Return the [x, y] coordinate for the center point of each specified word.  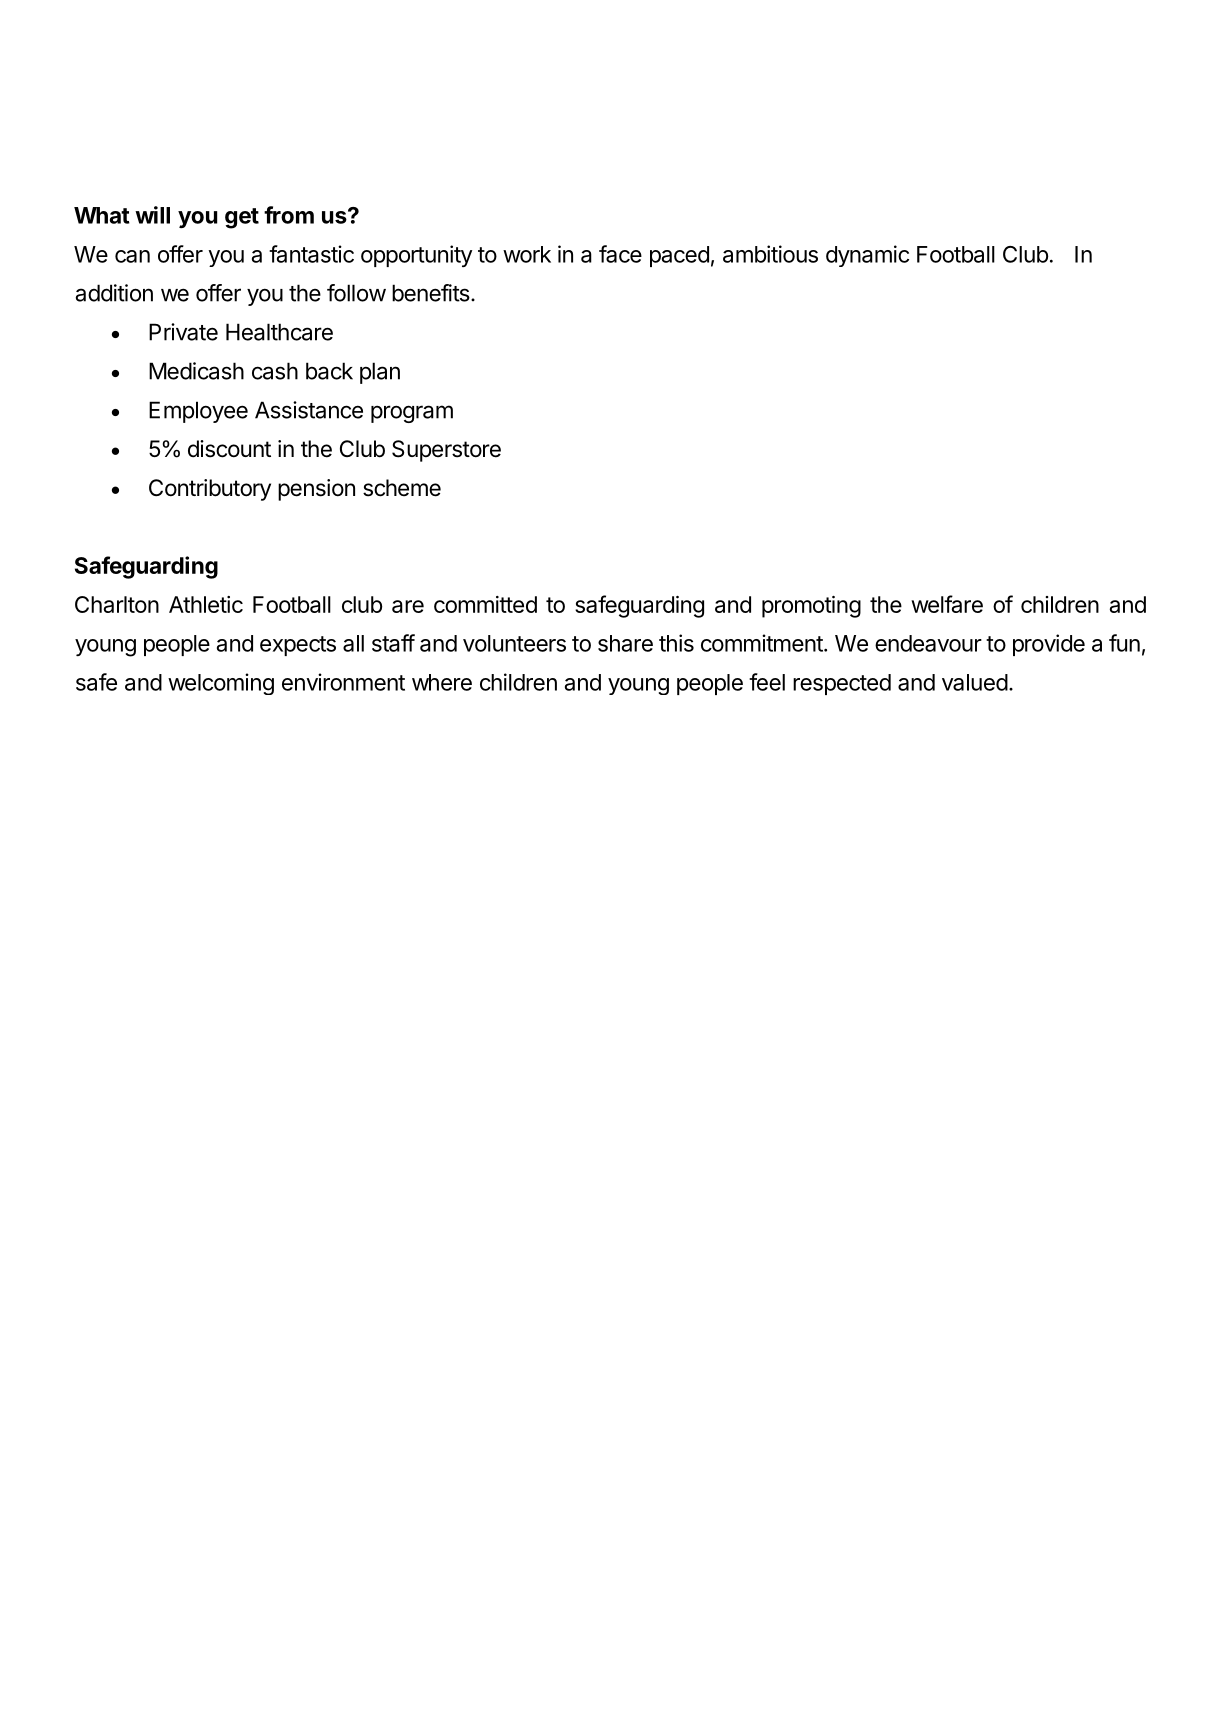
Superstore [446, 451]
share [625, 643]
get [242, 218]
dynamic [867, 256]
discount [229, 449]
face [620, 254]
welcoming [221, 684]
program [412, 414]
